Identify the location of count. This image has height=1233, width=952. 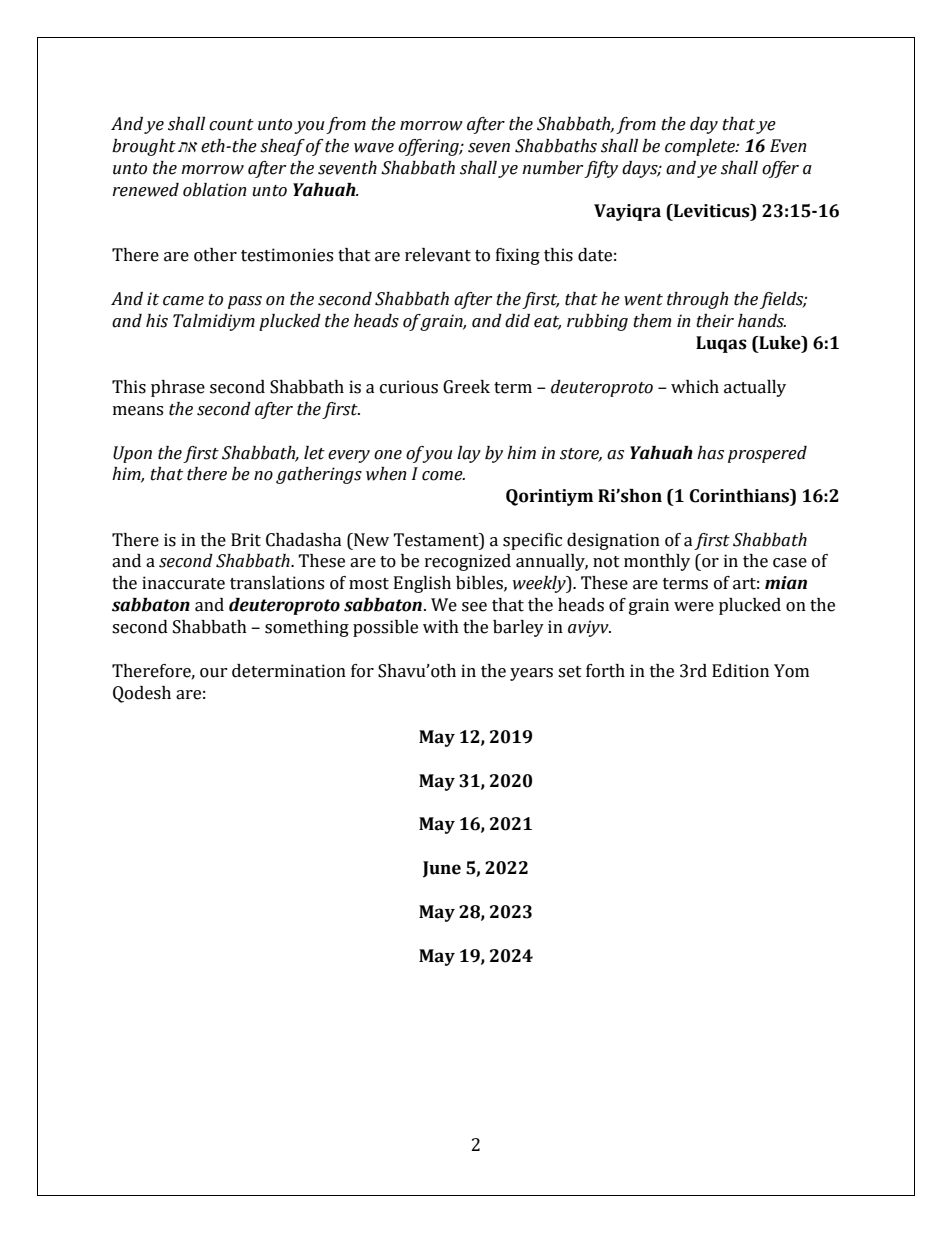
(231, 125).
